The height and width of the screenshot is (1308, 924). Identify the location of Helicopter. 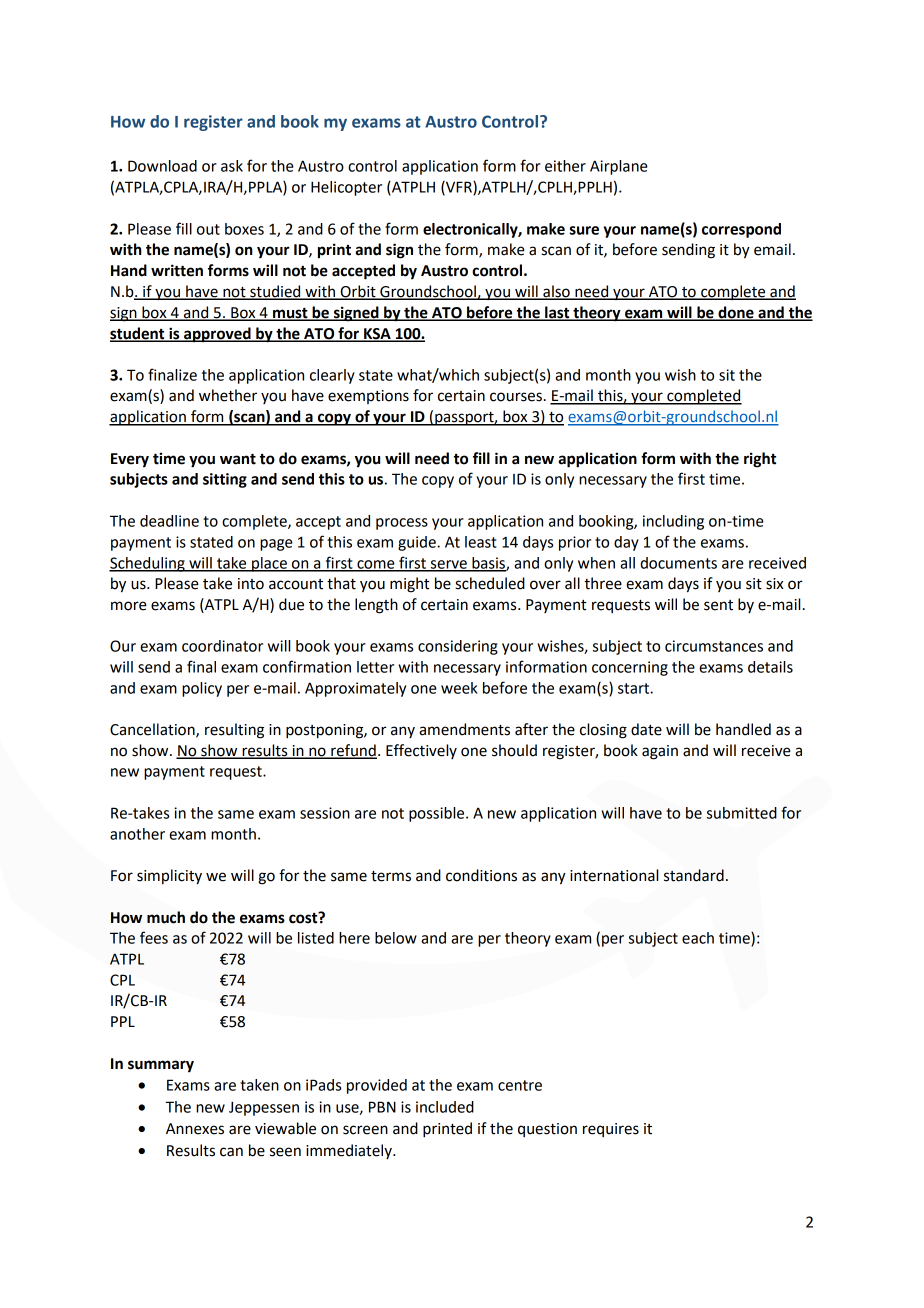
(346, 188).
